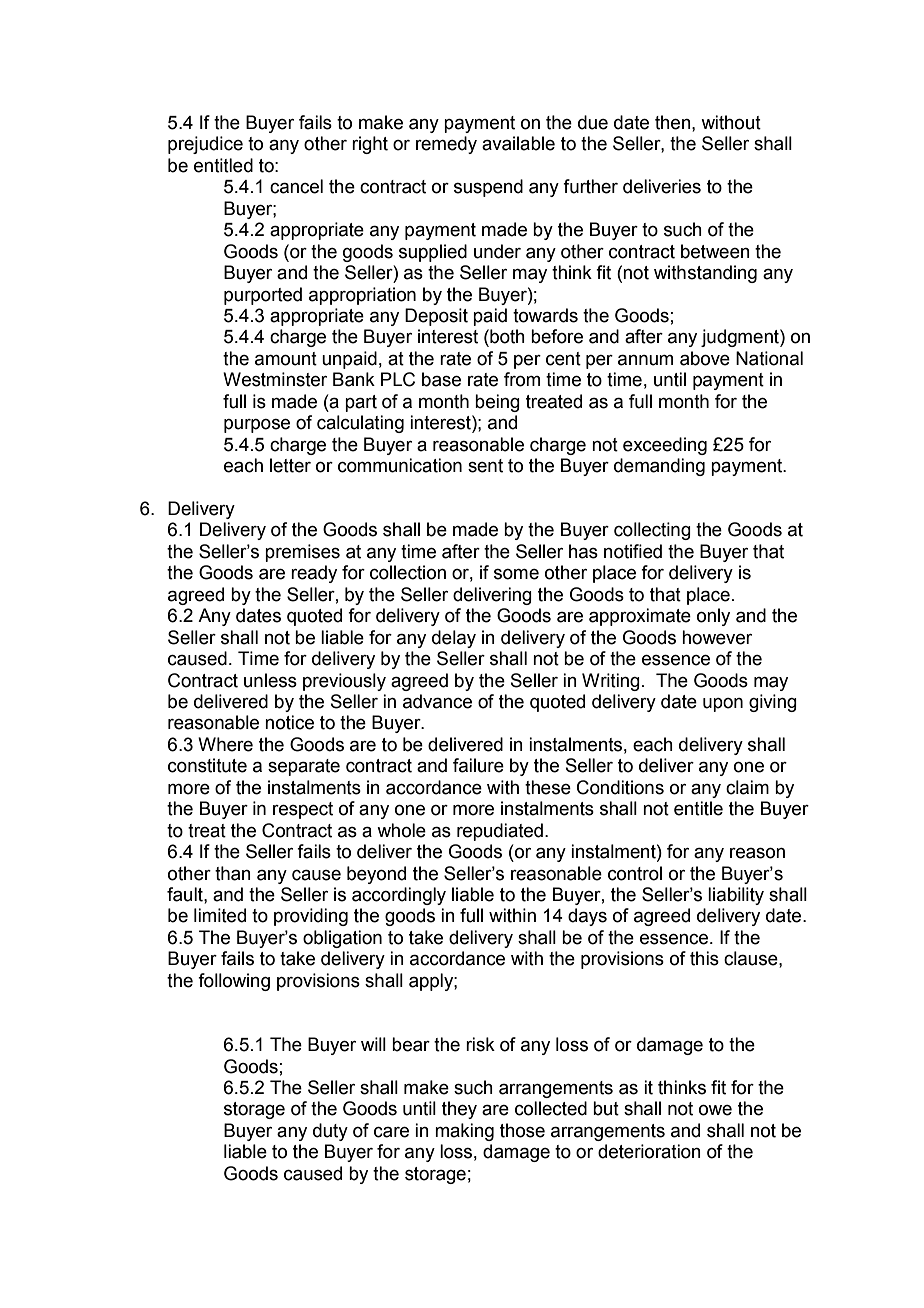 This page has height=1308, width=924. What do you see at coordinates (205, 145) in the page?
I see `prejudice` at bounding box center [205, 145].
